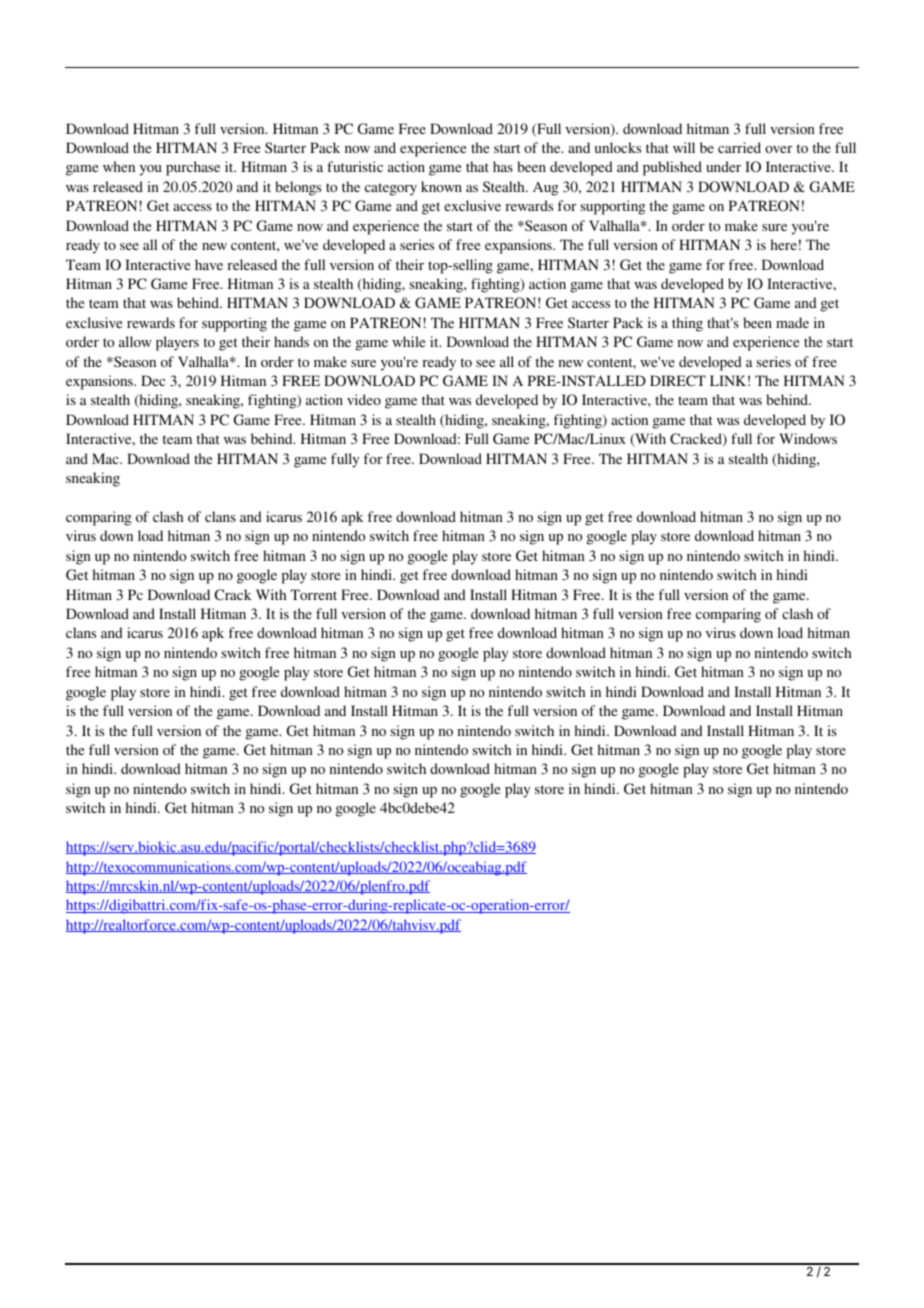 The image size is (924, 1308). What do you see at coordinates (678, 381) in the screenshot?
I see `DIRECT` at bounding box center [678, 381].
